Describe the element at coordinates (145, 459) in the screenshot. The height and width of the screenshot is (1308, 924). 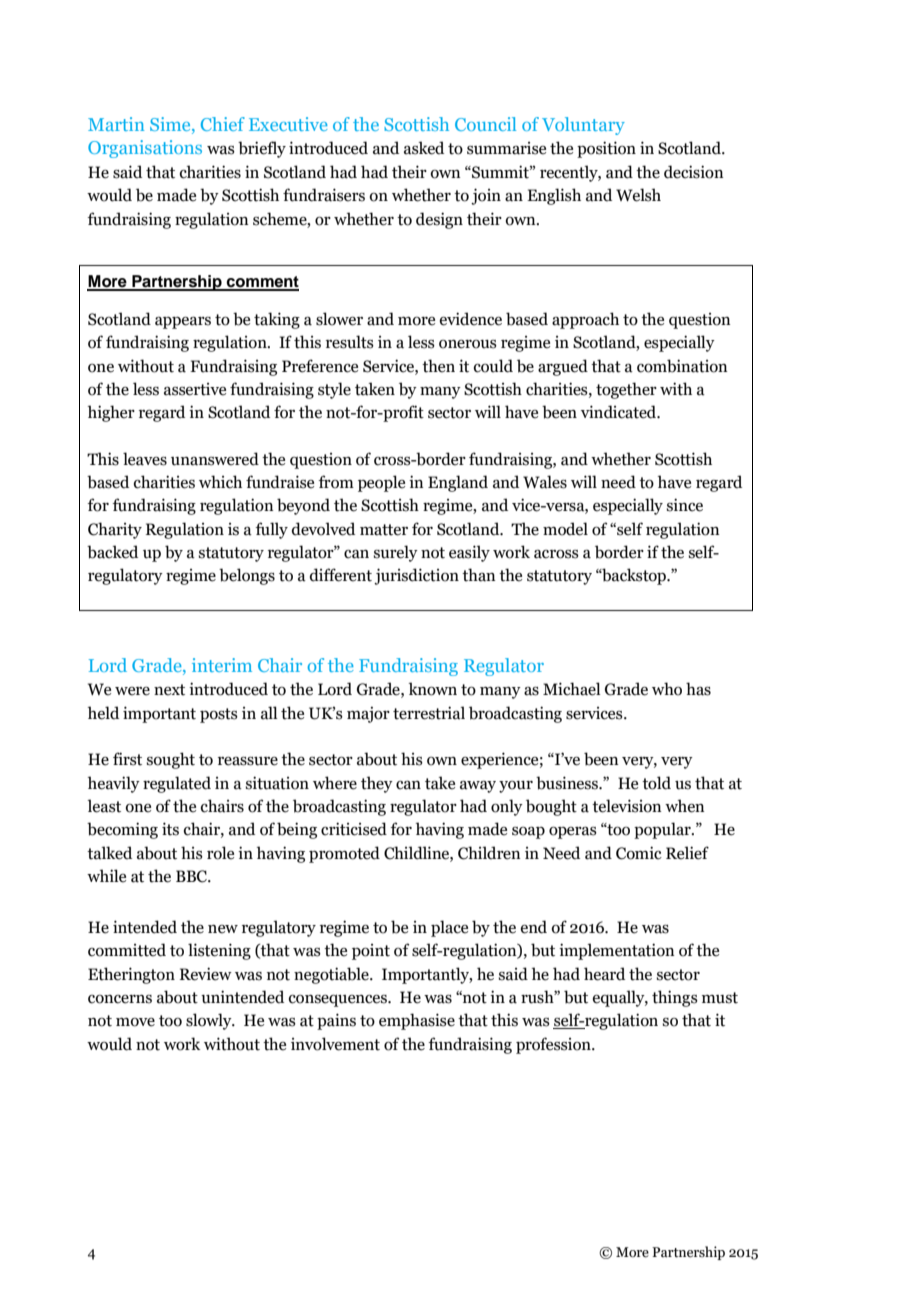
I see `leaves` at that location.
